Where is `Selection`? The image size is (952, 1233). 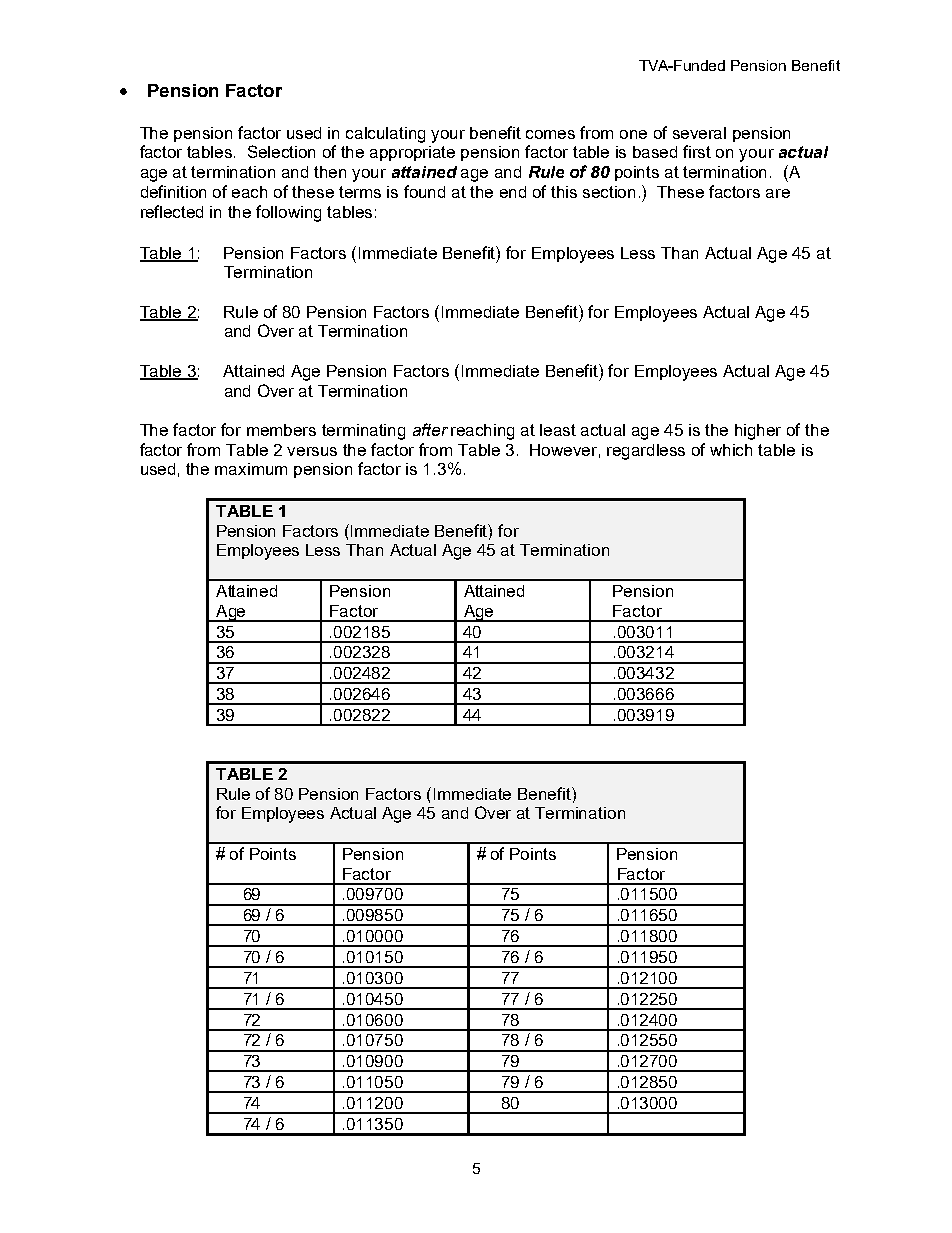
Selection is located at coordinates (281, 151).
